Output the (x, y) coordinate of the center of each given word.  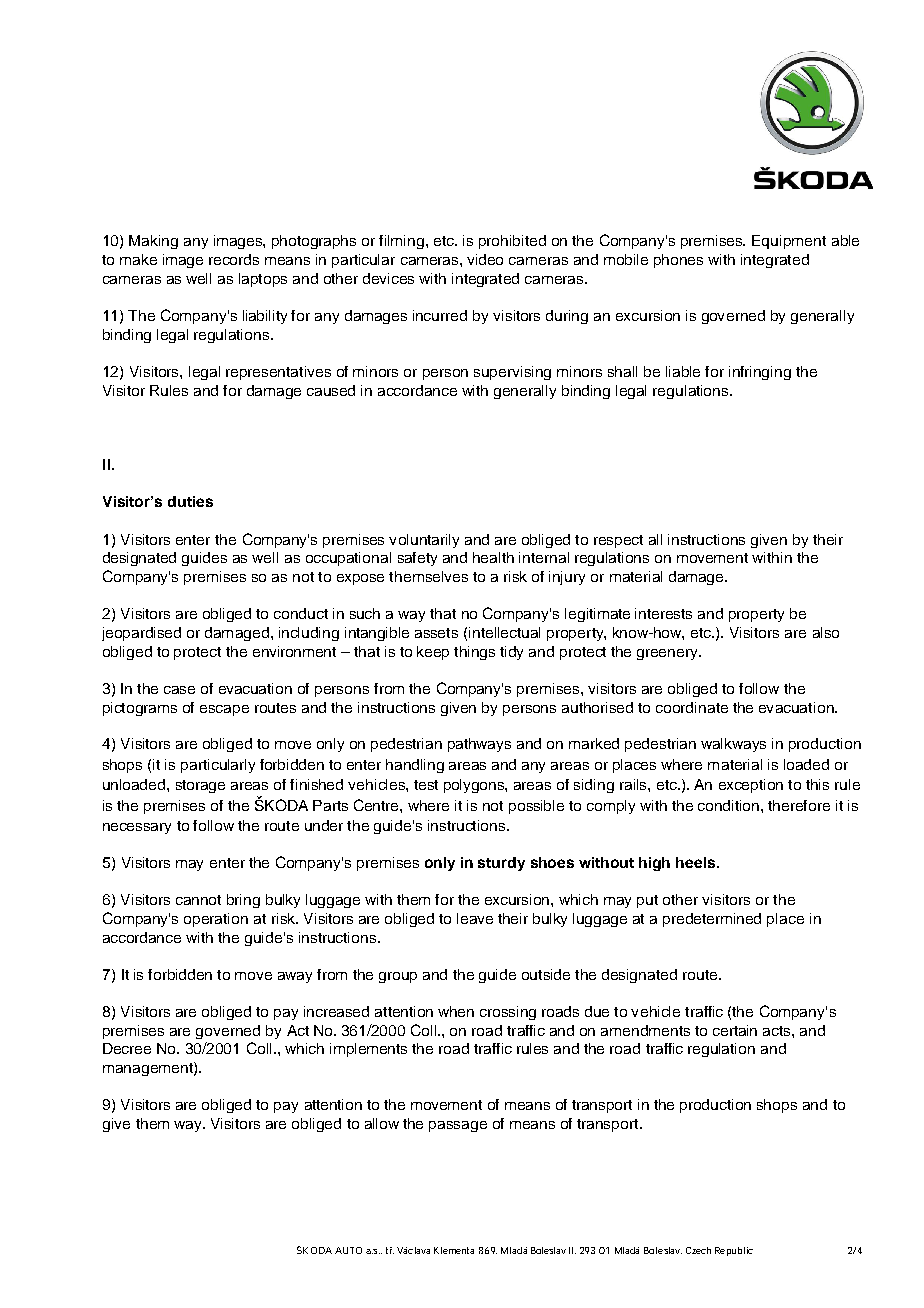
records (234, 259)
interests (663, 613)
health (493, 557)
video (485, 259)
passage (458, 1126)
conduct (301, 613)
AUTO (348, 1250)
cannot (198, 900)
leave (475, 918)
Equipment (789, 242)
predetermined (712, 920)
